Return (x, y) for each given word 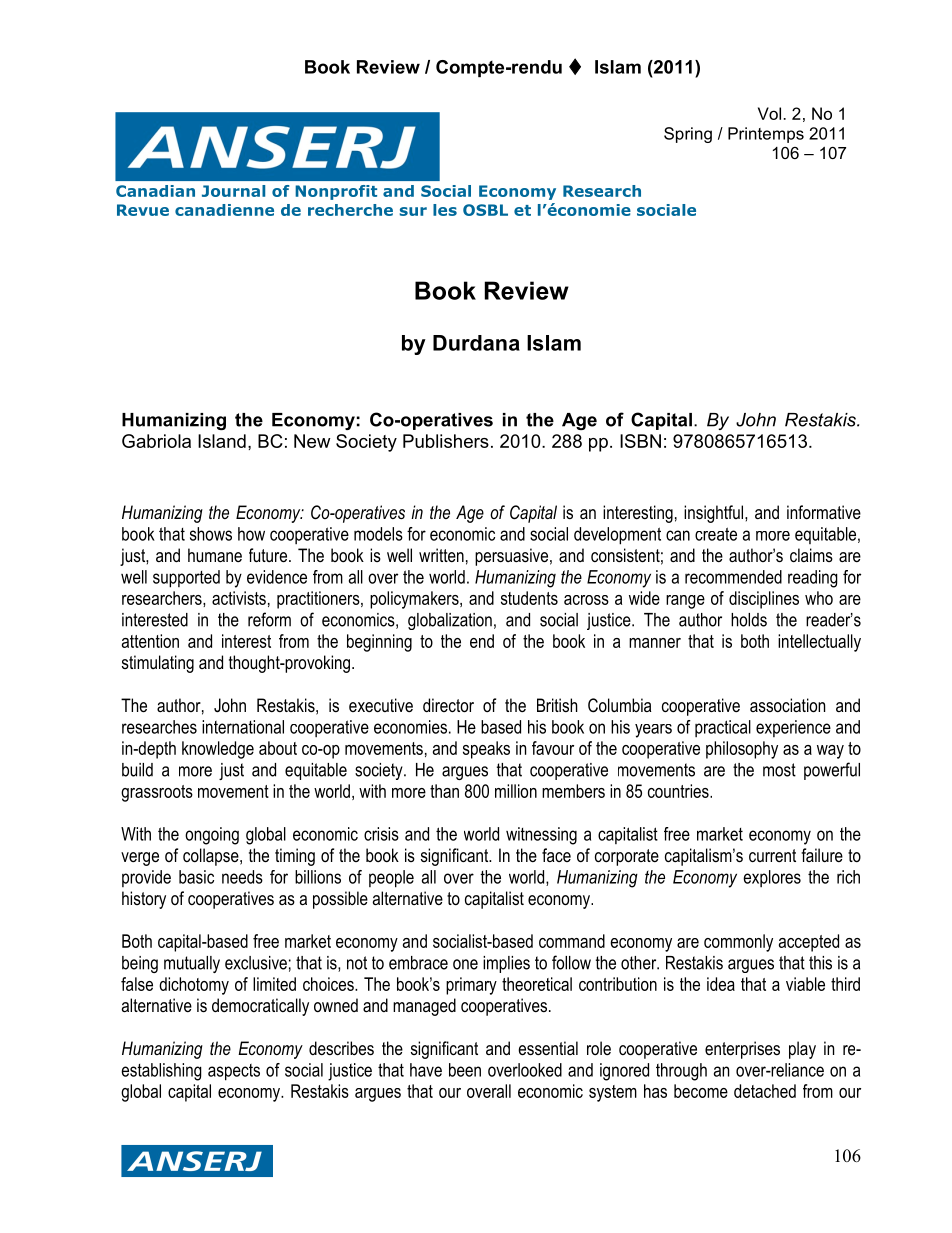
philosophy (742, 750)
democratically (260, 1007)
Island (222, 441)
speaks (486, 750)
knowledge (218, 750)
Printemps (766, 135)
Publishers (446, 441)
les (445, 210)
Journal (233, 191)
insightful (715, 514)
